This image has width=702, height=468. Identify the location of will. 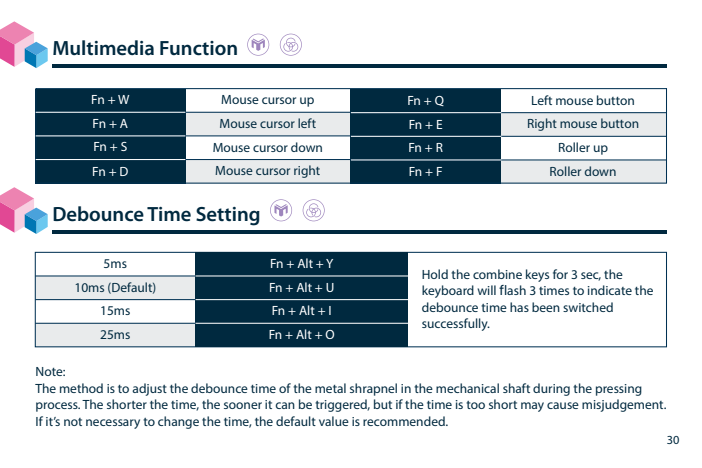
(486, 290).
